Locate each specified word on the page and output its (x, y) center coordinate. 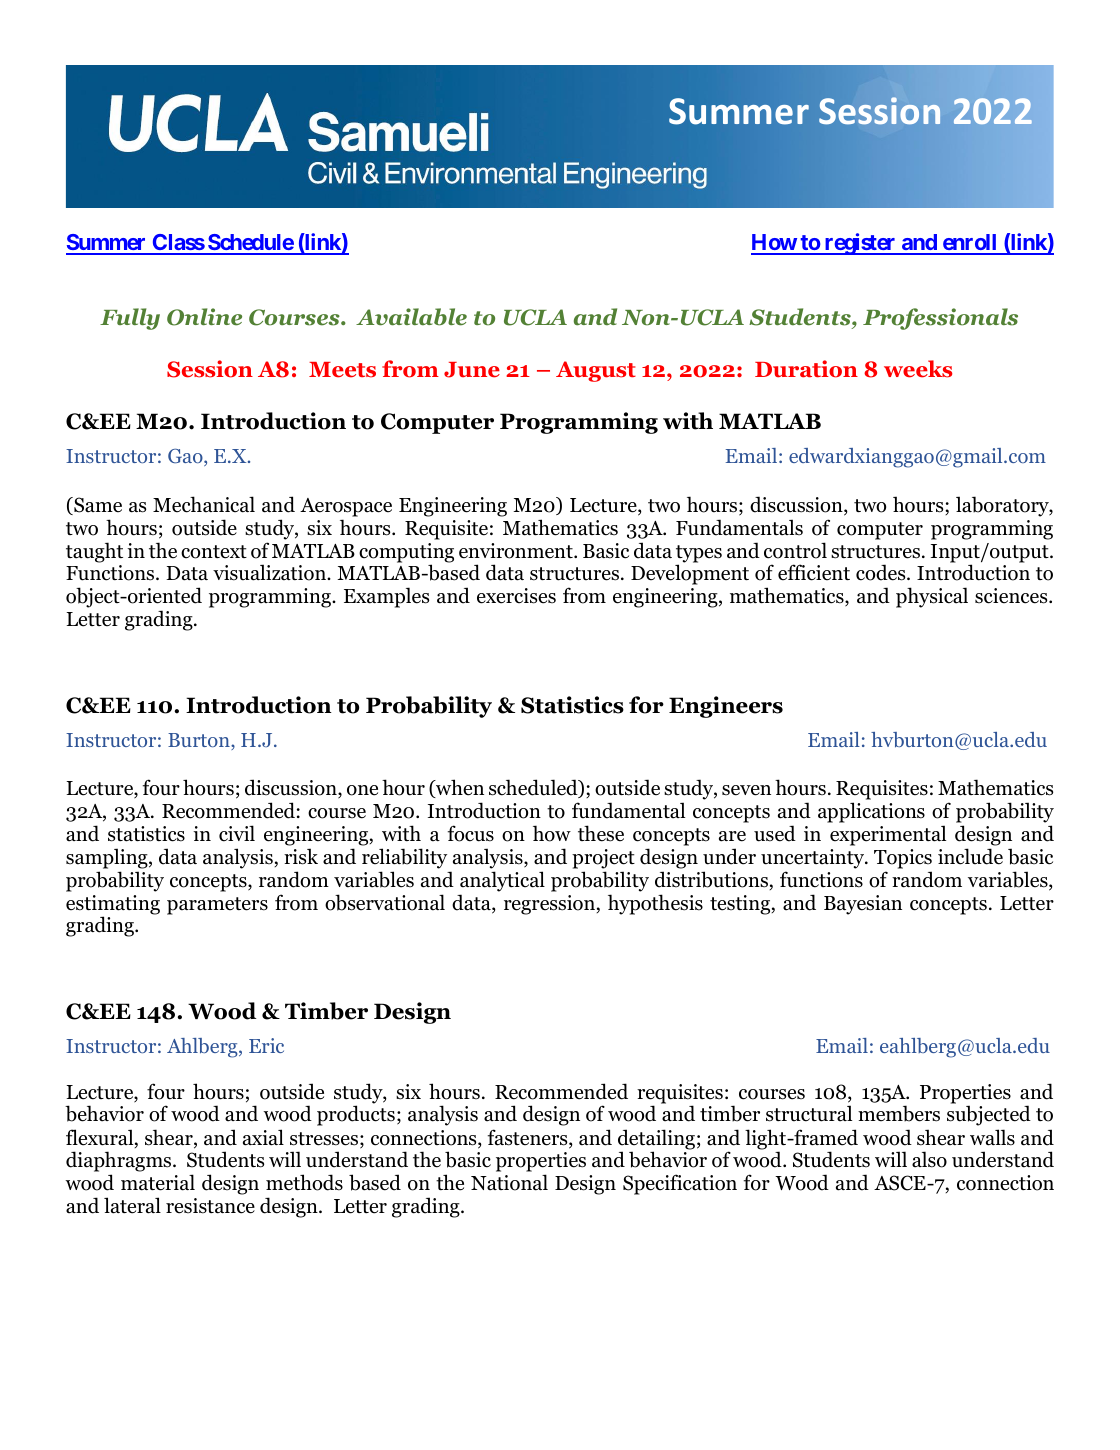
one (362, 790)
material (158, 1182)
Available (411, 317)
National (509, 1182)
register (860, 244)
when (459, 788)
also (929, 1159)
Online (204, 317)
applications (871, 812)
